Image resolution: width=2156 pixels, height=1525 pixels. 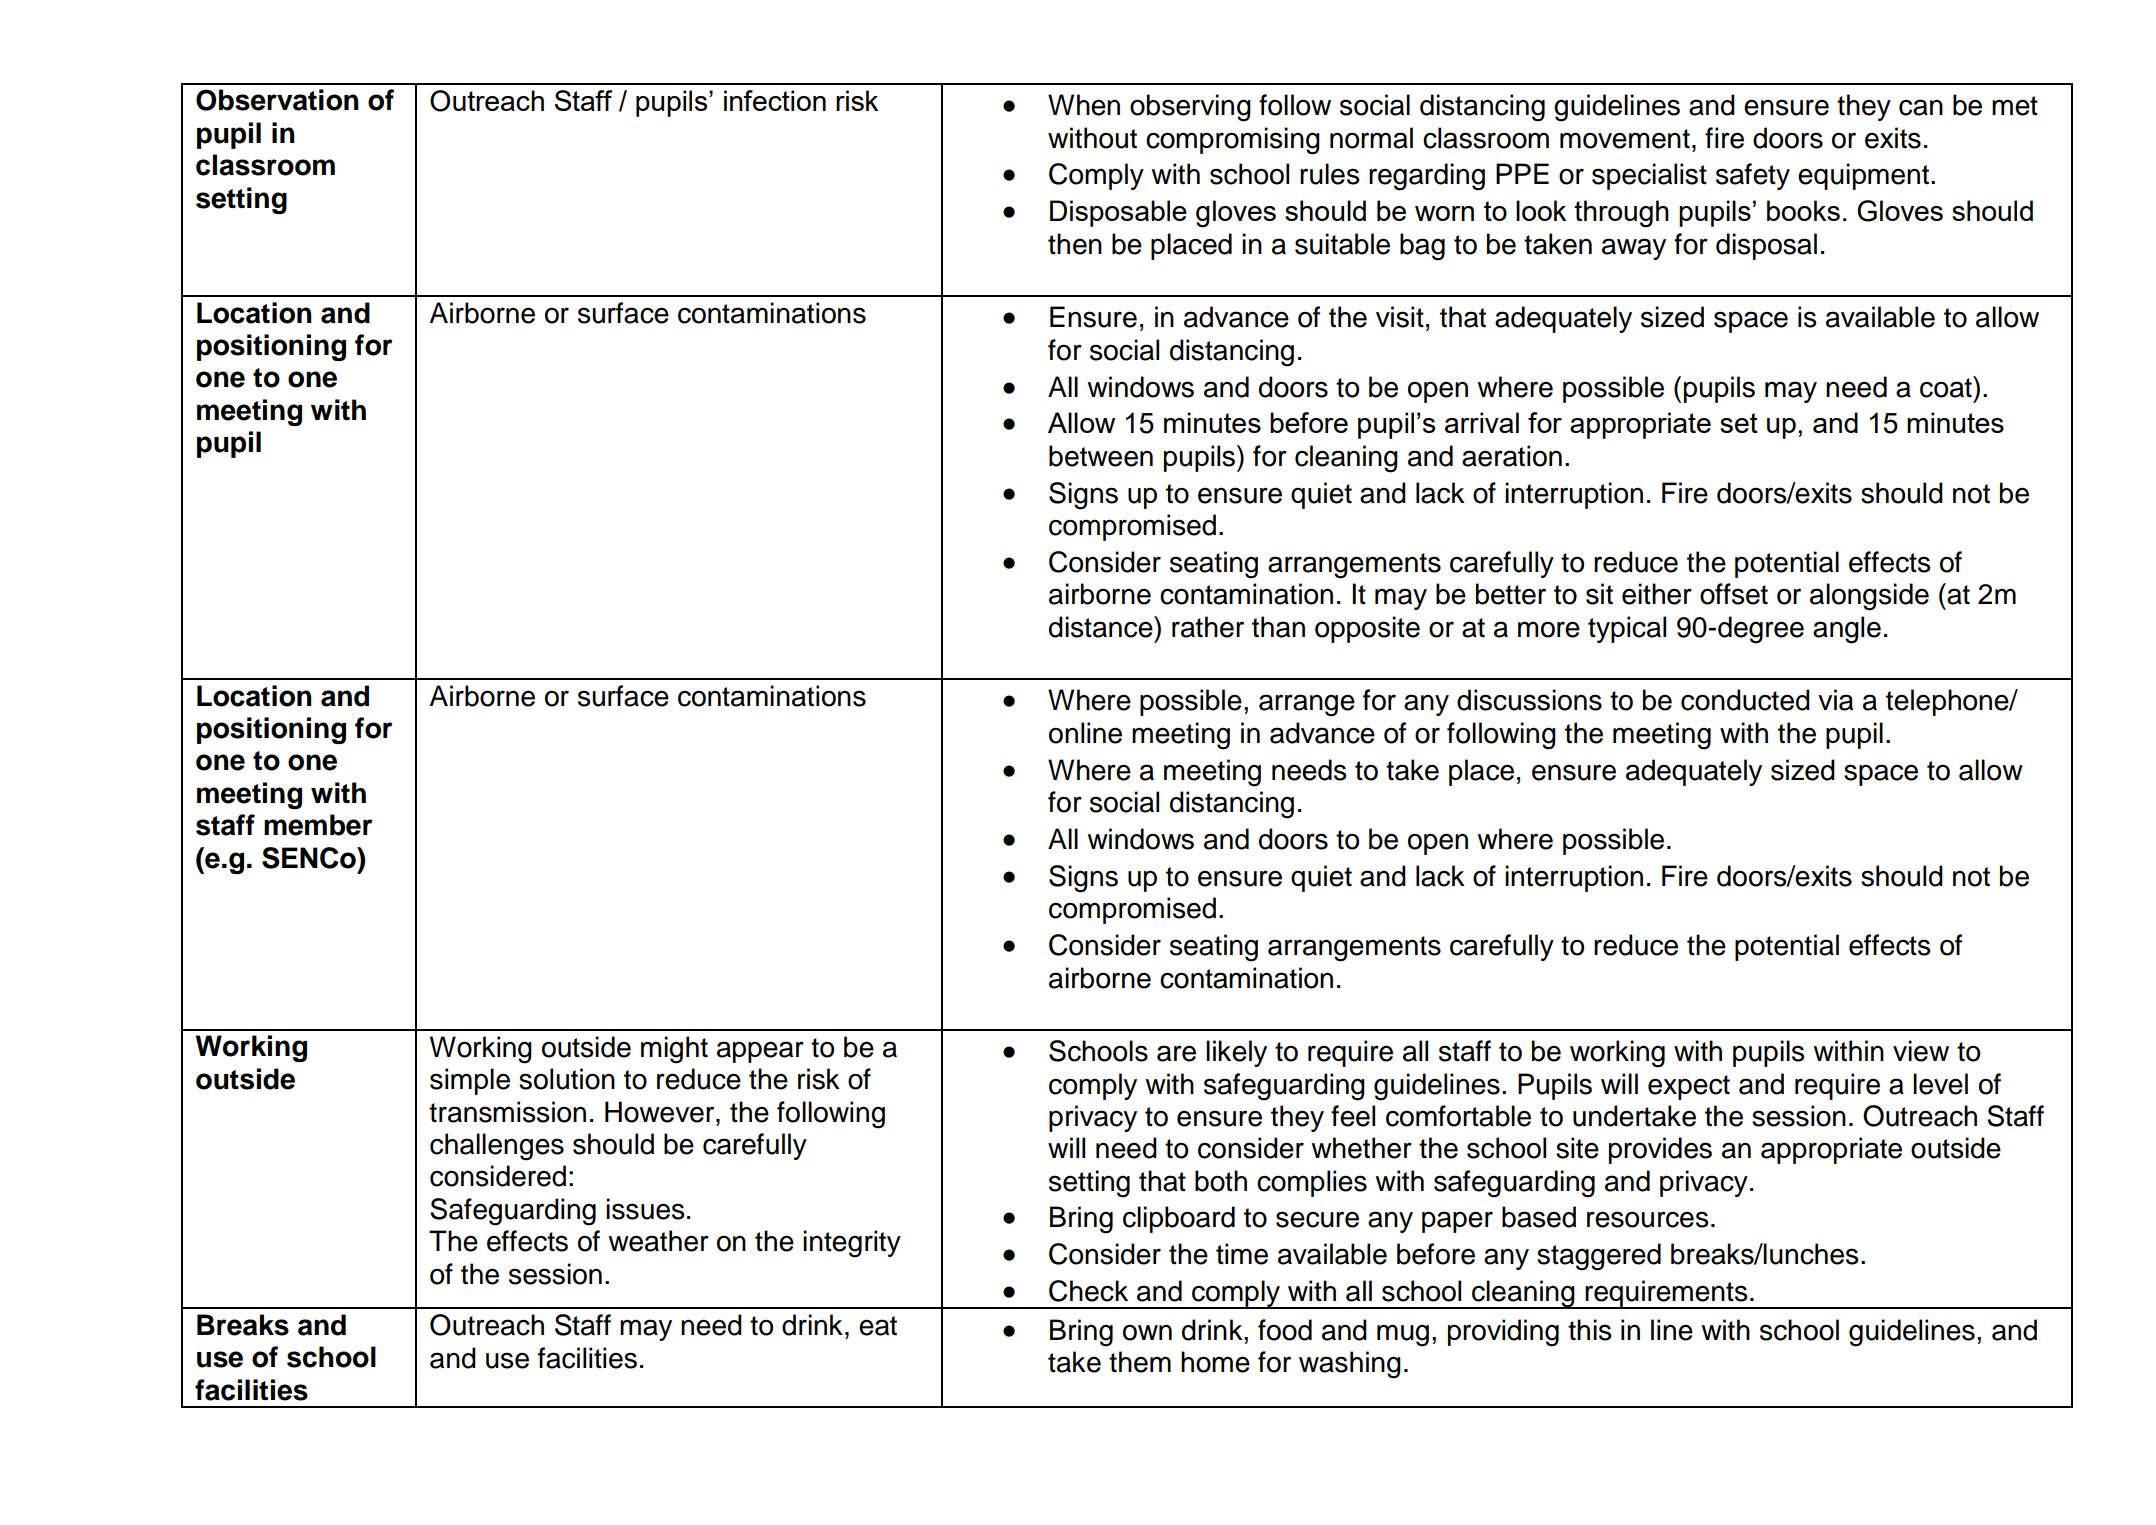 What do you see at coordinates (1147, 1332) in the image?
I see `own` at bounding box center [1147, 1332].
